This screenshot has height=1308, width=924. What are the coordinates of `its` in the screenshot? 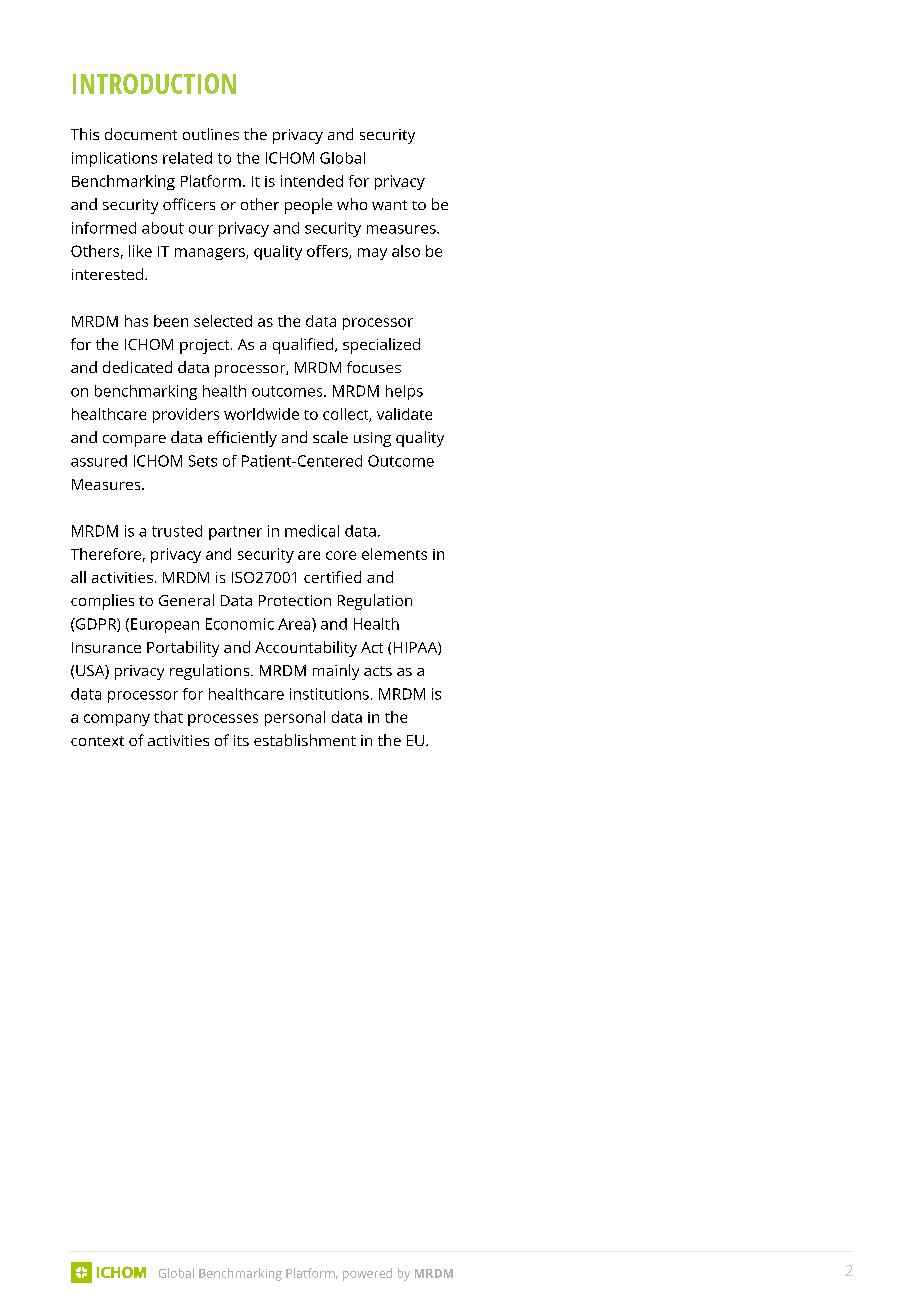 It's located at (241, 740).
